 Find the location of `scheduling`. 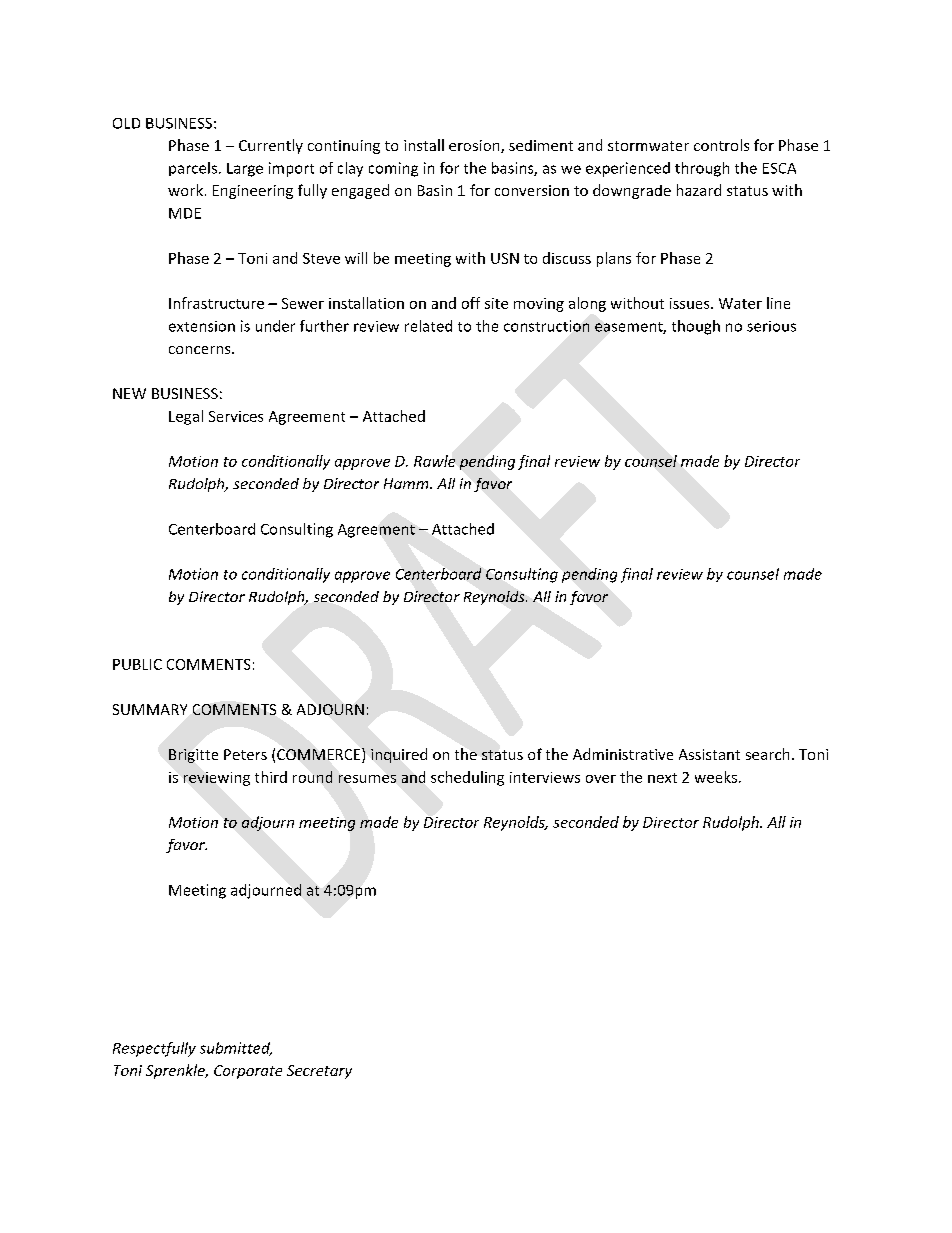

scheduling is located at coordinates (467, 778).
